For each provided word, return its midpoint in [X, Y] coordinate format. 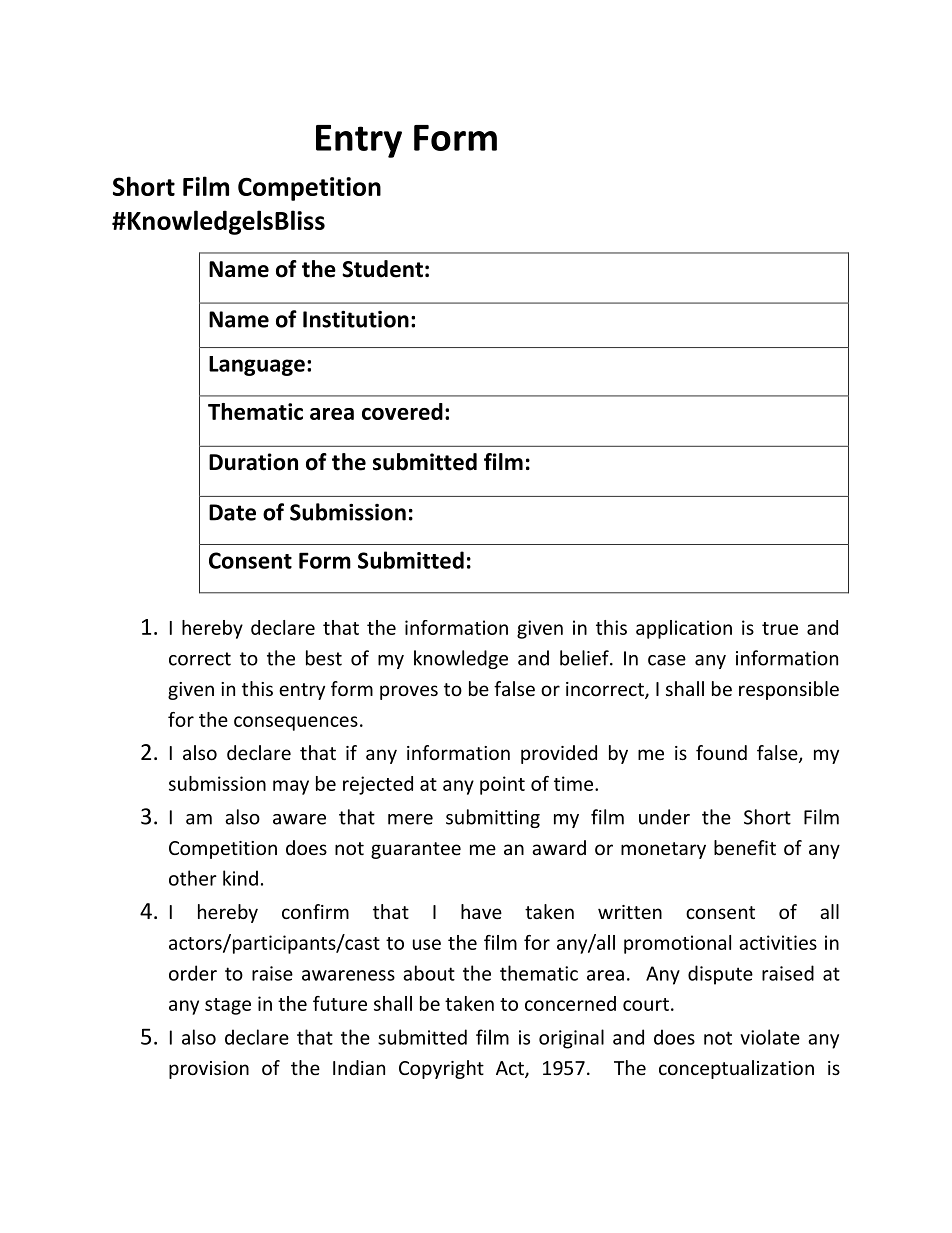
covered [402, 411]
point [502, 785]
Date [232, 512]
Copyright [441, 1069]
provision [209, 1070]
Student [382, 269]
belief [585, 658]
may [291, 787]
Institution [356, 319]
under [664, 817]
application [684, 629]
